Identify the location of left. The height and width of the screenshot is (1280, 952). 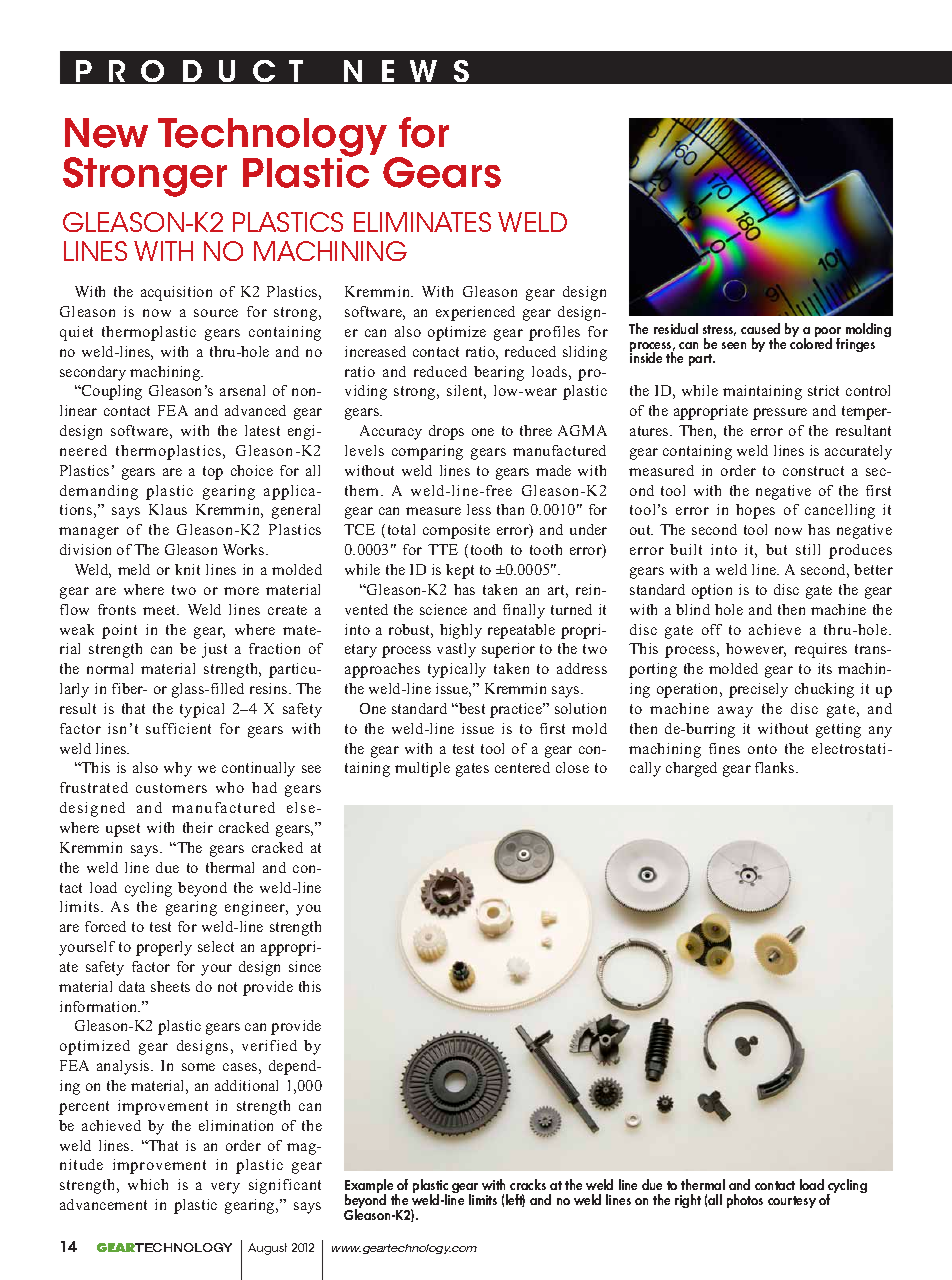
(515, 1200).
